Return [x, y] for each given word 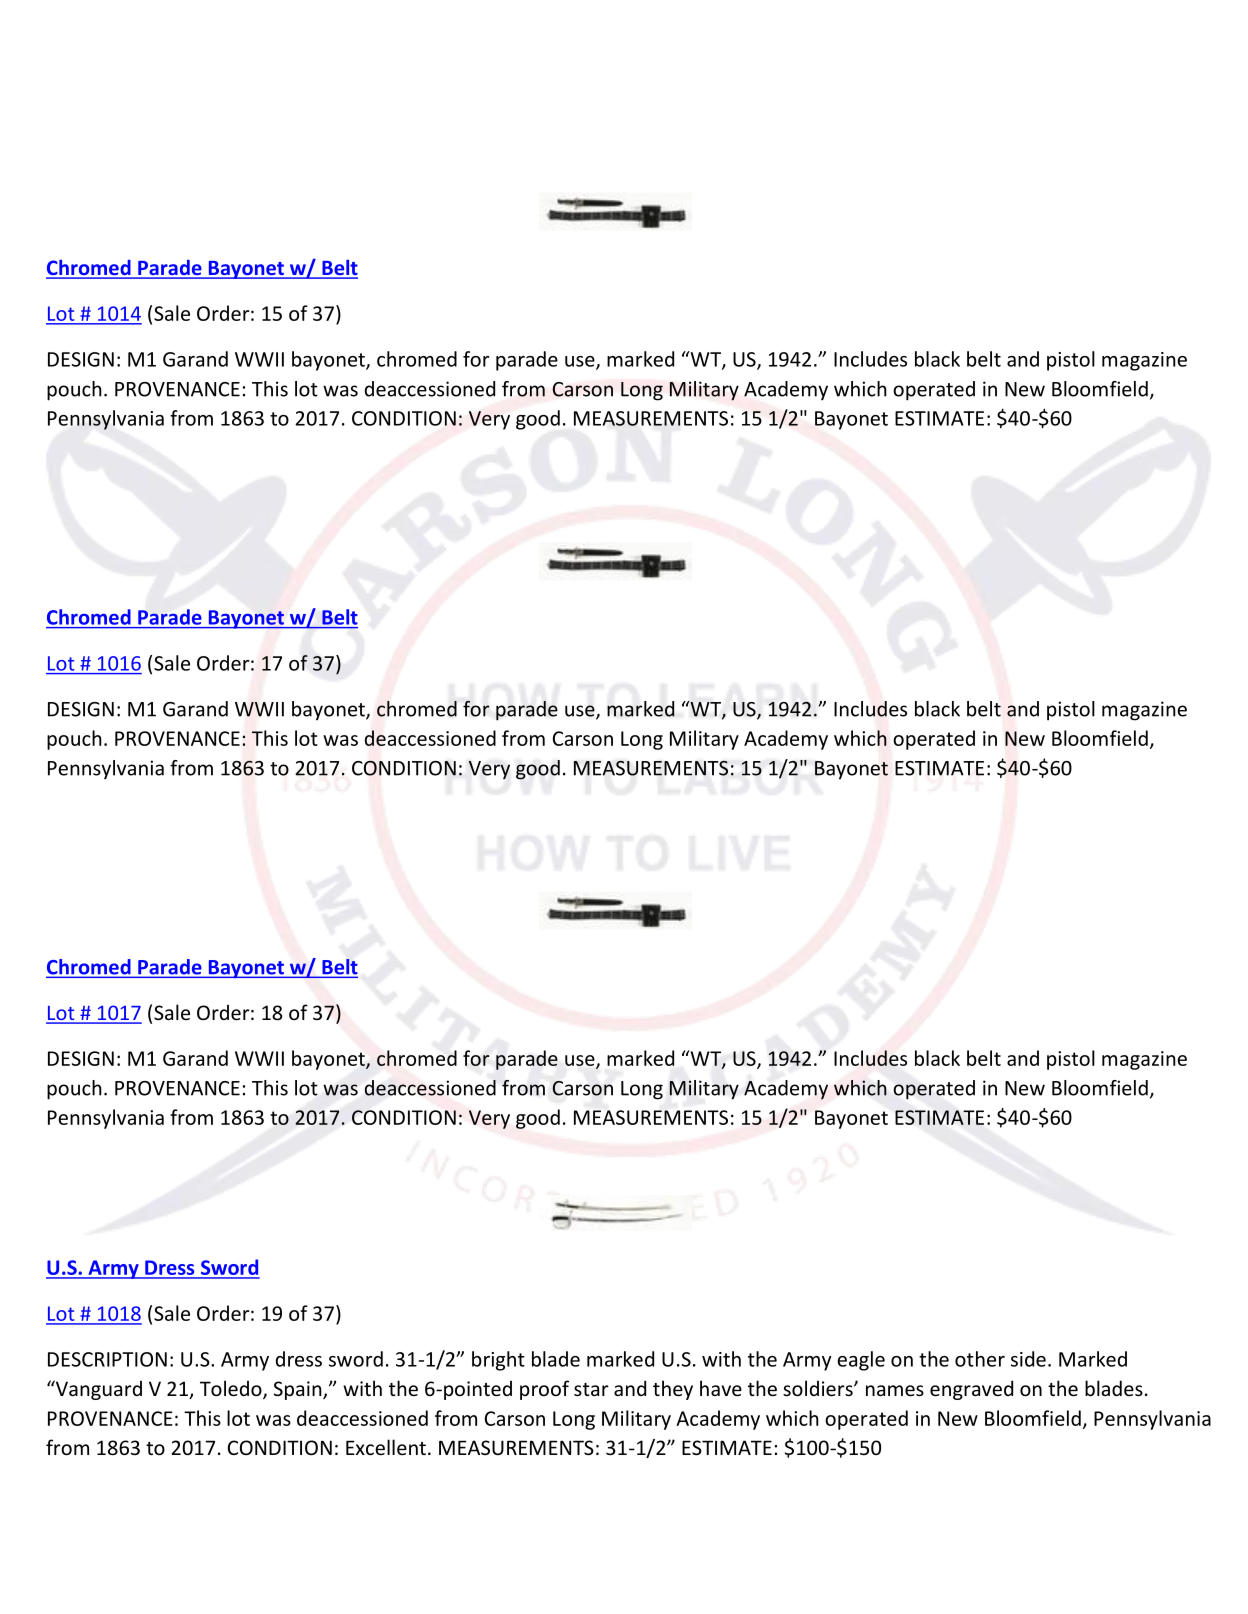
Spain [299, 1390]
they [673, 1390]
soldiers [819, 1388]
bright [498, 1361]
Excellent [386, 1447]
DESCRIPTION [107, 1359]
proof [544, 1390]
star [591, 1389]
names [895, 1390]
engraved [971, 1390]
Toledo [232, 1389]
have [721, 1388]
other [980, 1359]
